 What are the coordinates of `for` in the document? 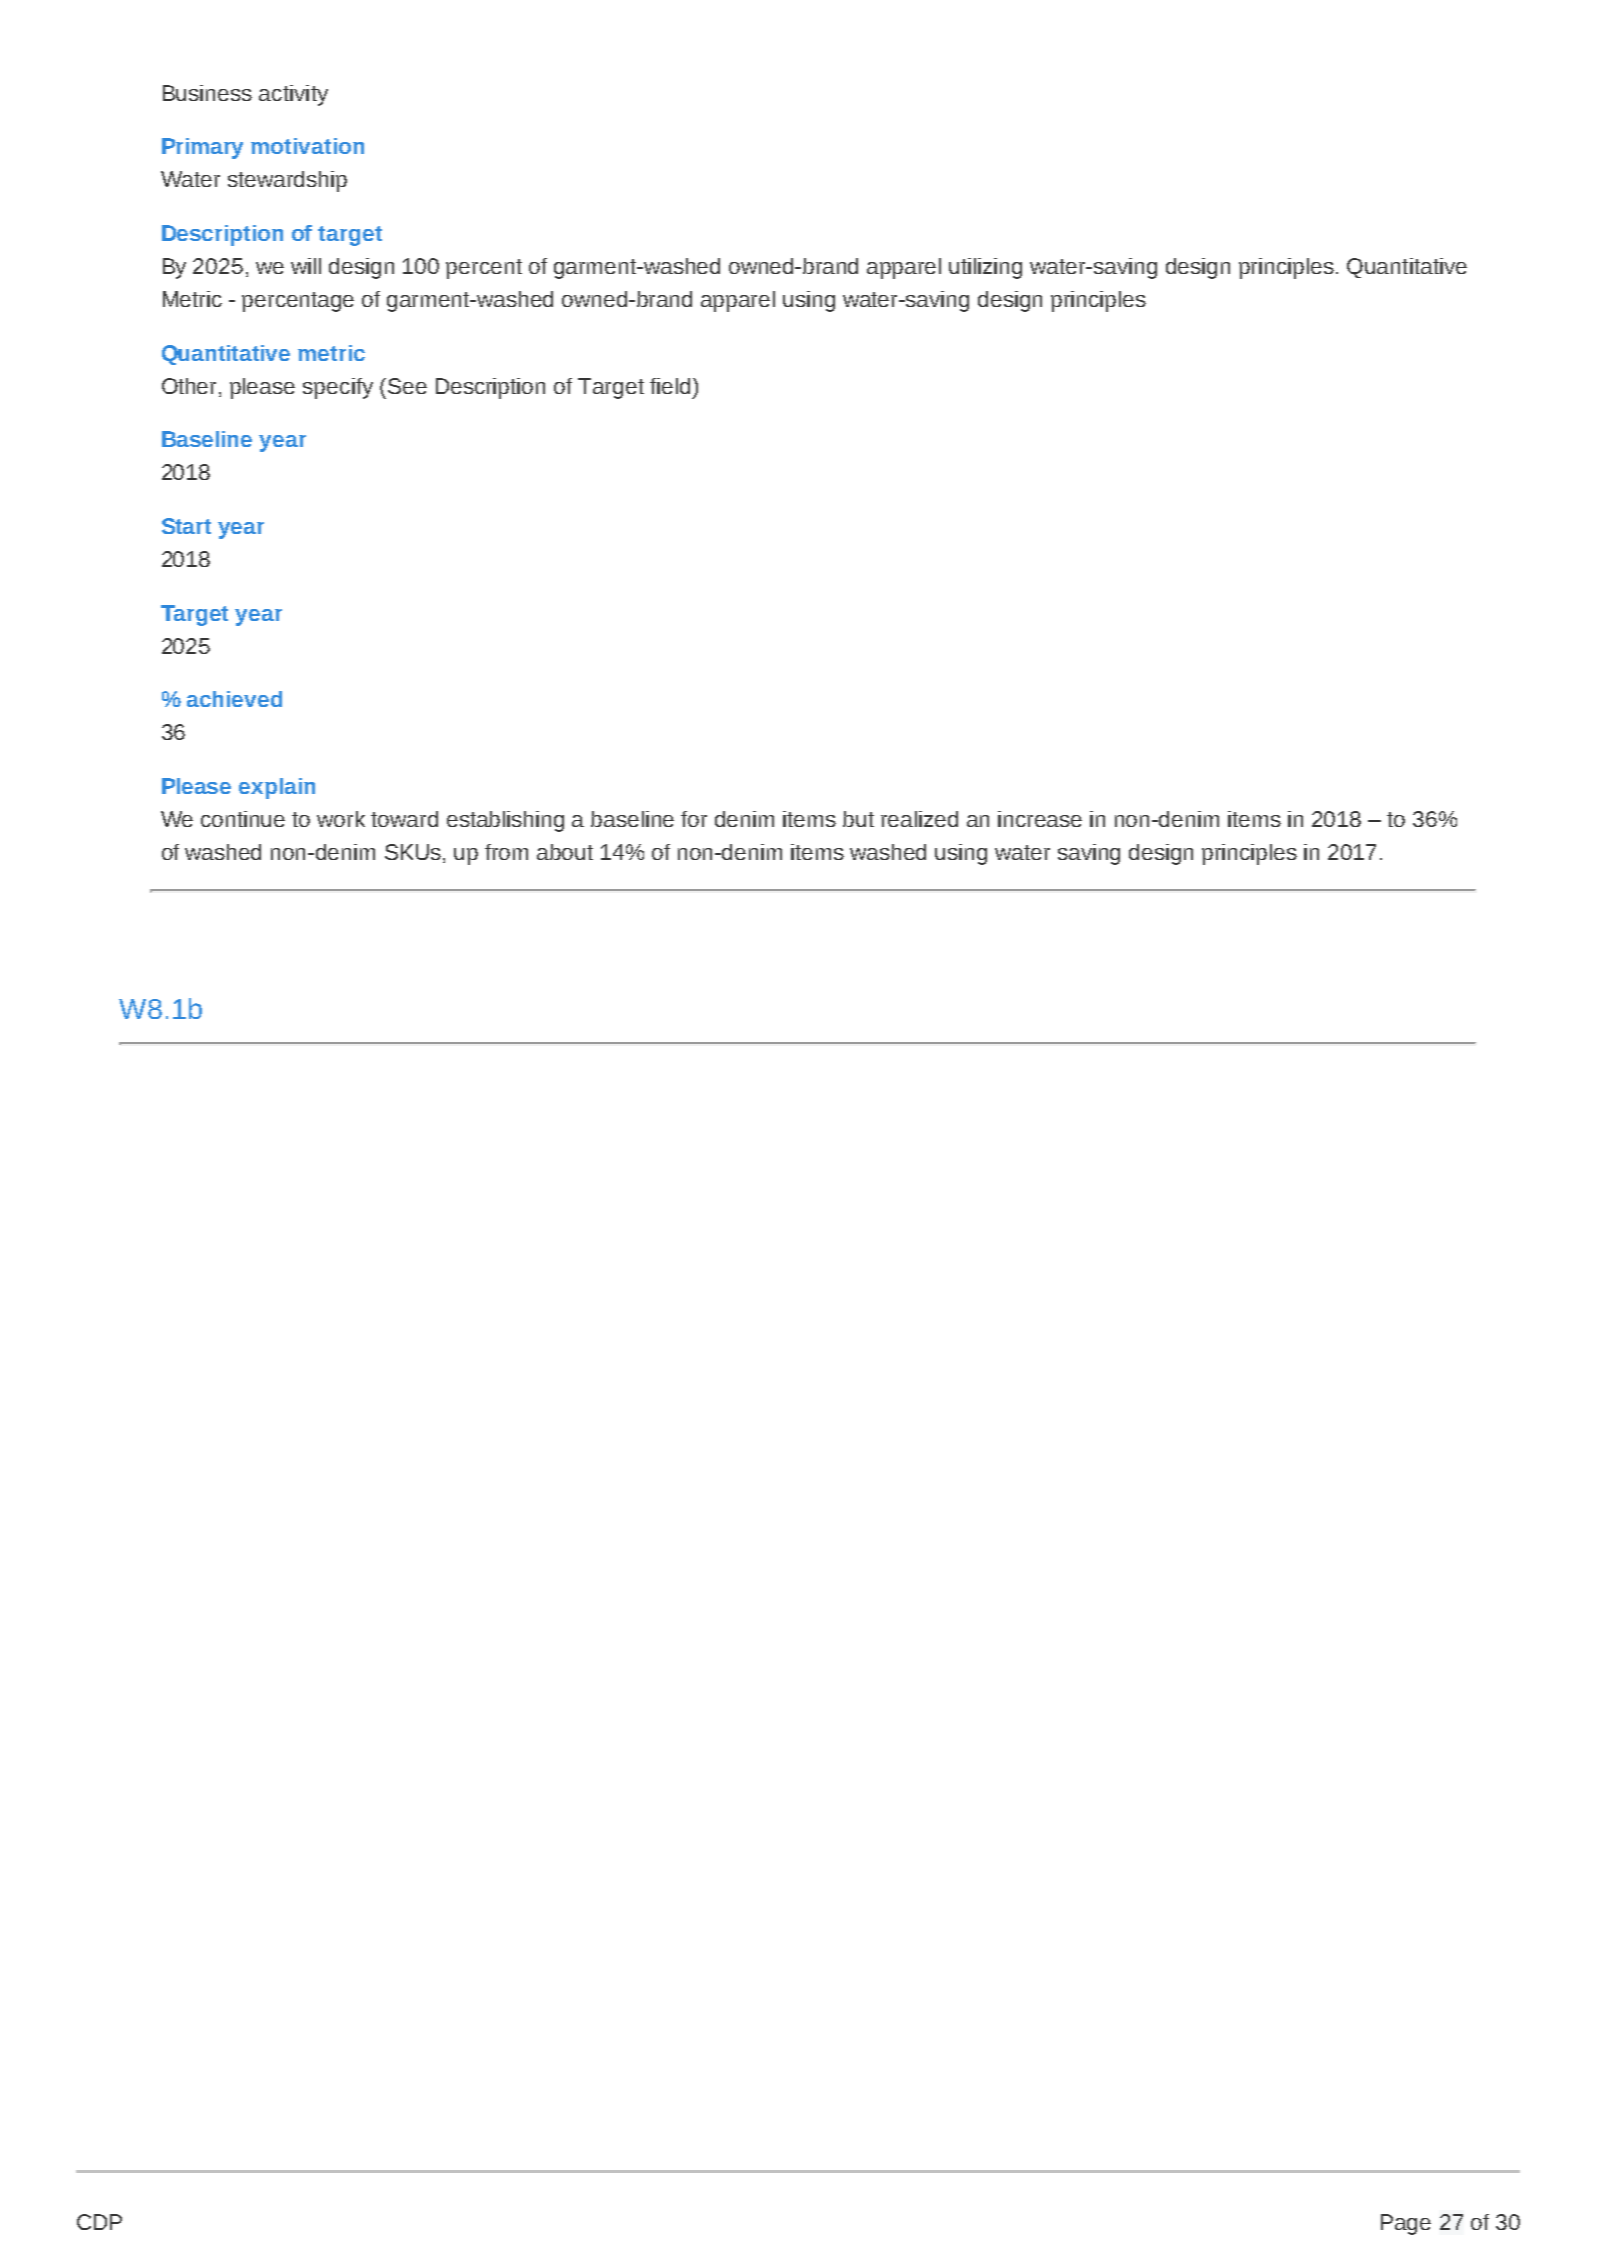 It's located at (694, 819).
